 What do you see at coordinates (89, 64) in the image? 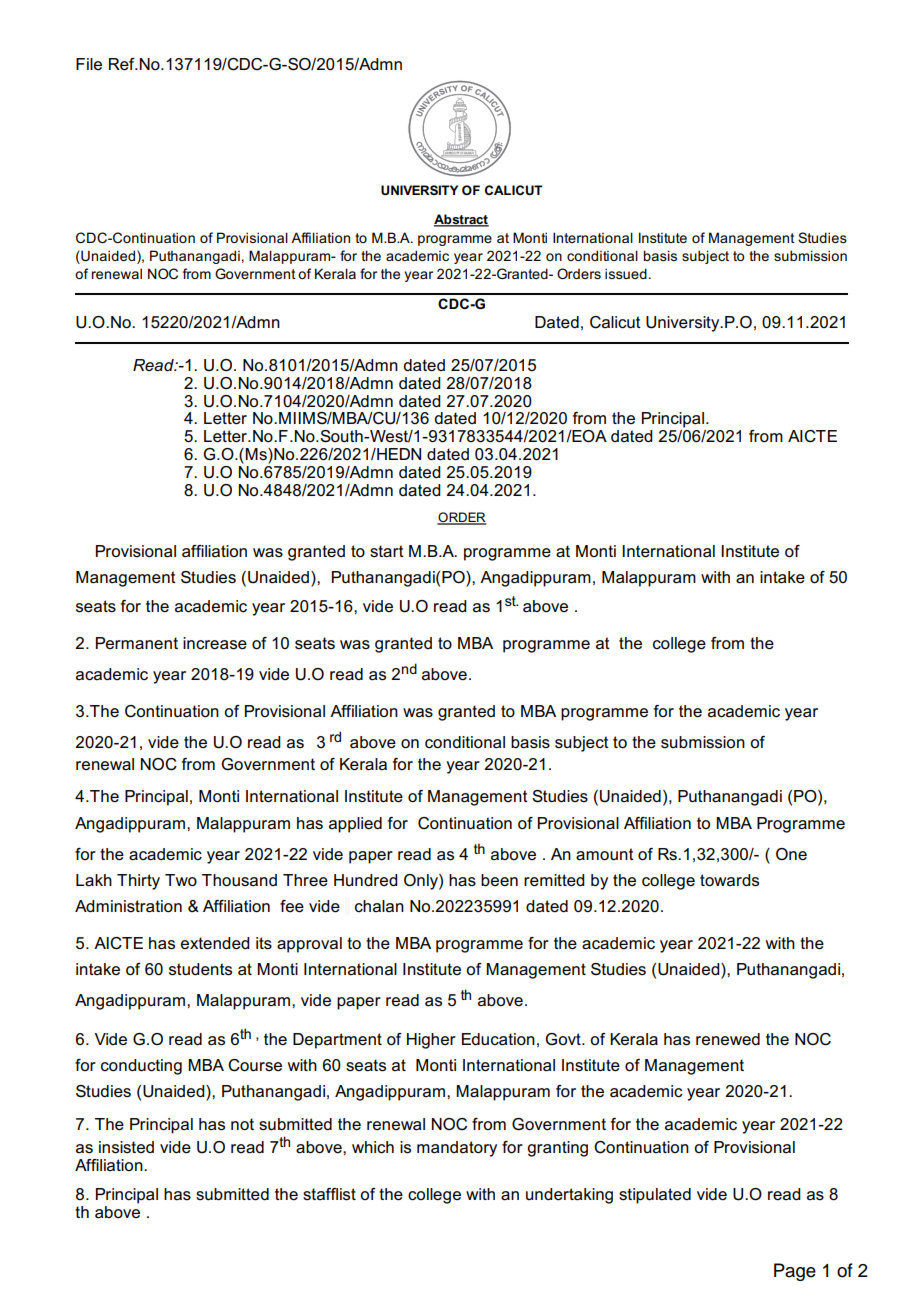
I see `File` at bounding box center [89, 64].
